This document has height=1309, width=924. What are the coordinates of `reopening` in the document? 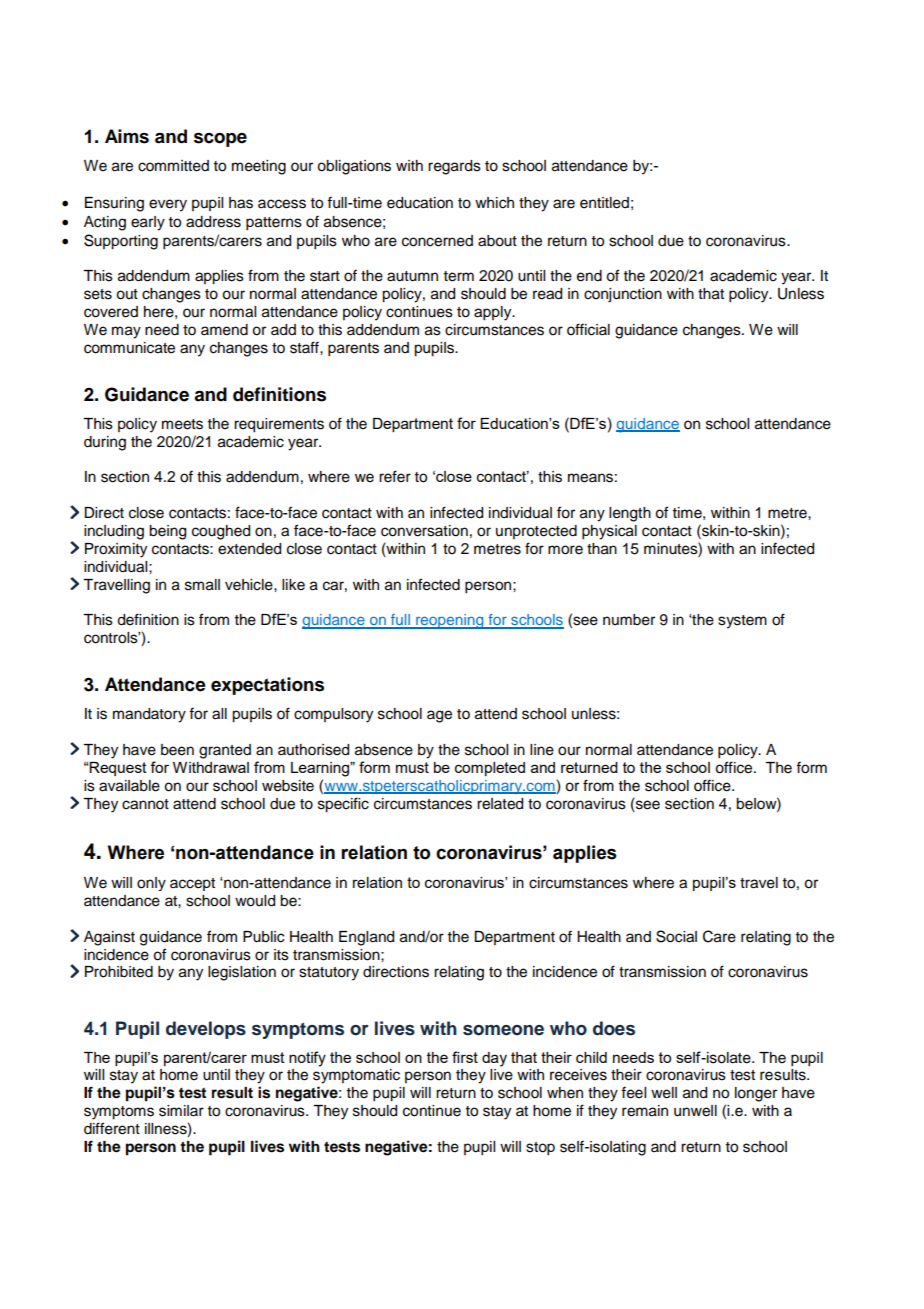 It's located at (450, 621).
